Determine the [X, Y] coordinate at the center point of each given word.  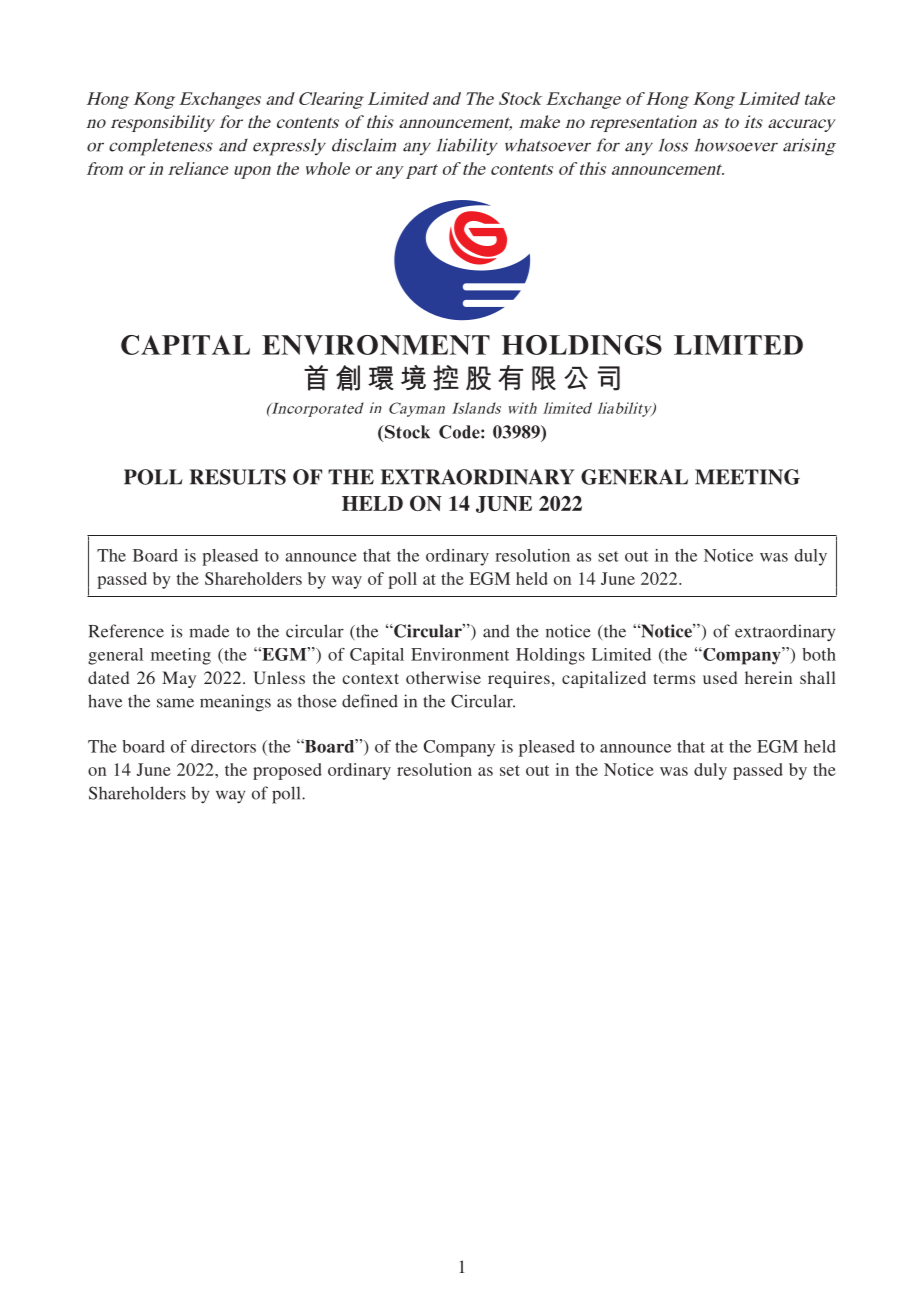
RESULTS [238, 477]
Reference [126, 631]
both [819, 654]
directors [223, 746]
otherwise [443, 677]
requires [519, 679]
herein [768, 677]
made [209, 631]
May [179, 679]
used [720, 677]
